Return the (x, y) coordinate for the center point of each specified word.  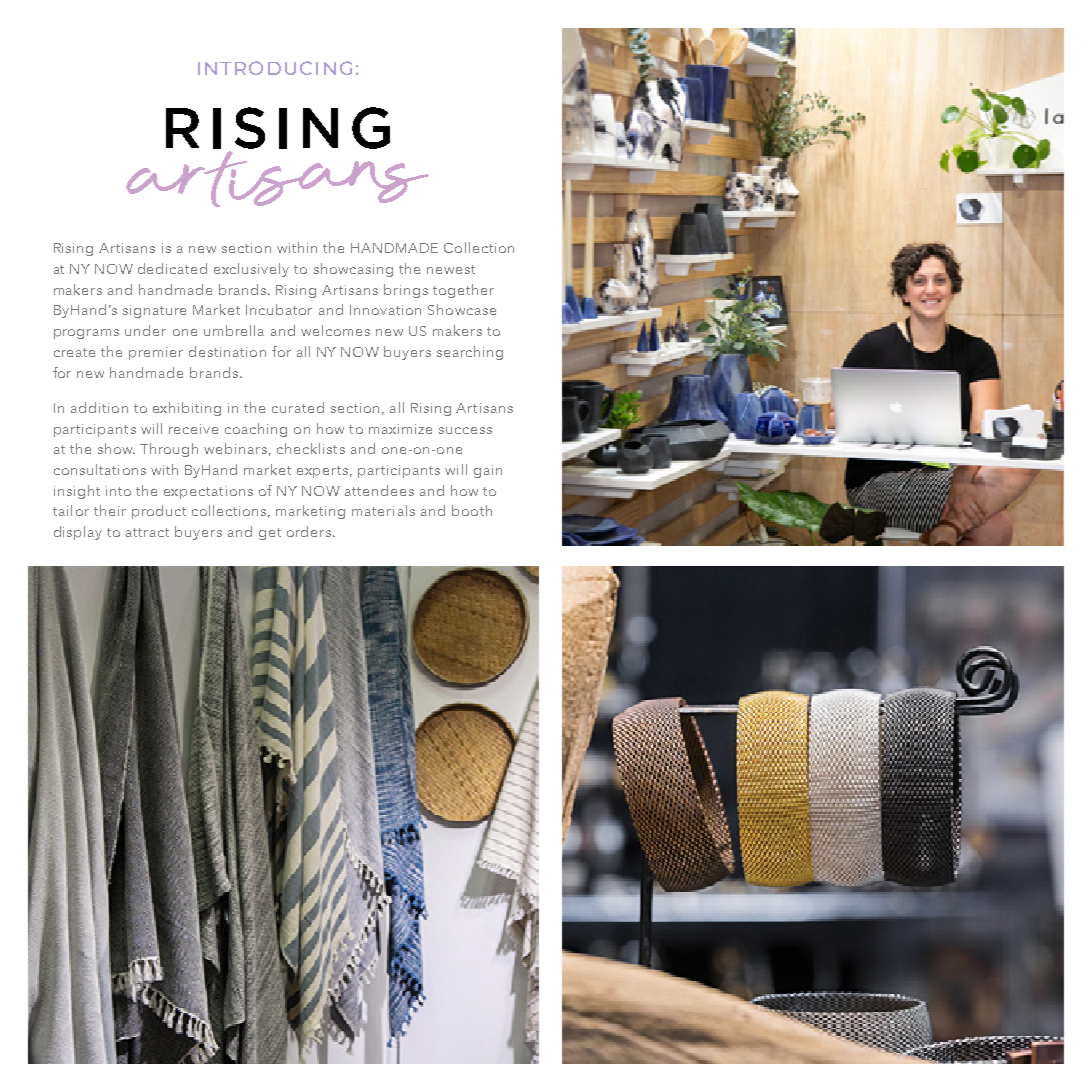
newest (451, 269)
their (110, 510)
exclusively (251, 270)
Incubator (279, 309)
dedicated (172, 268)
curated (298, 407)
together (463, 291)
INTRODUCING (275, 68)
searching (470, 353)
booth (472, 510)
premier (156, 353)
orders (309, 531)
